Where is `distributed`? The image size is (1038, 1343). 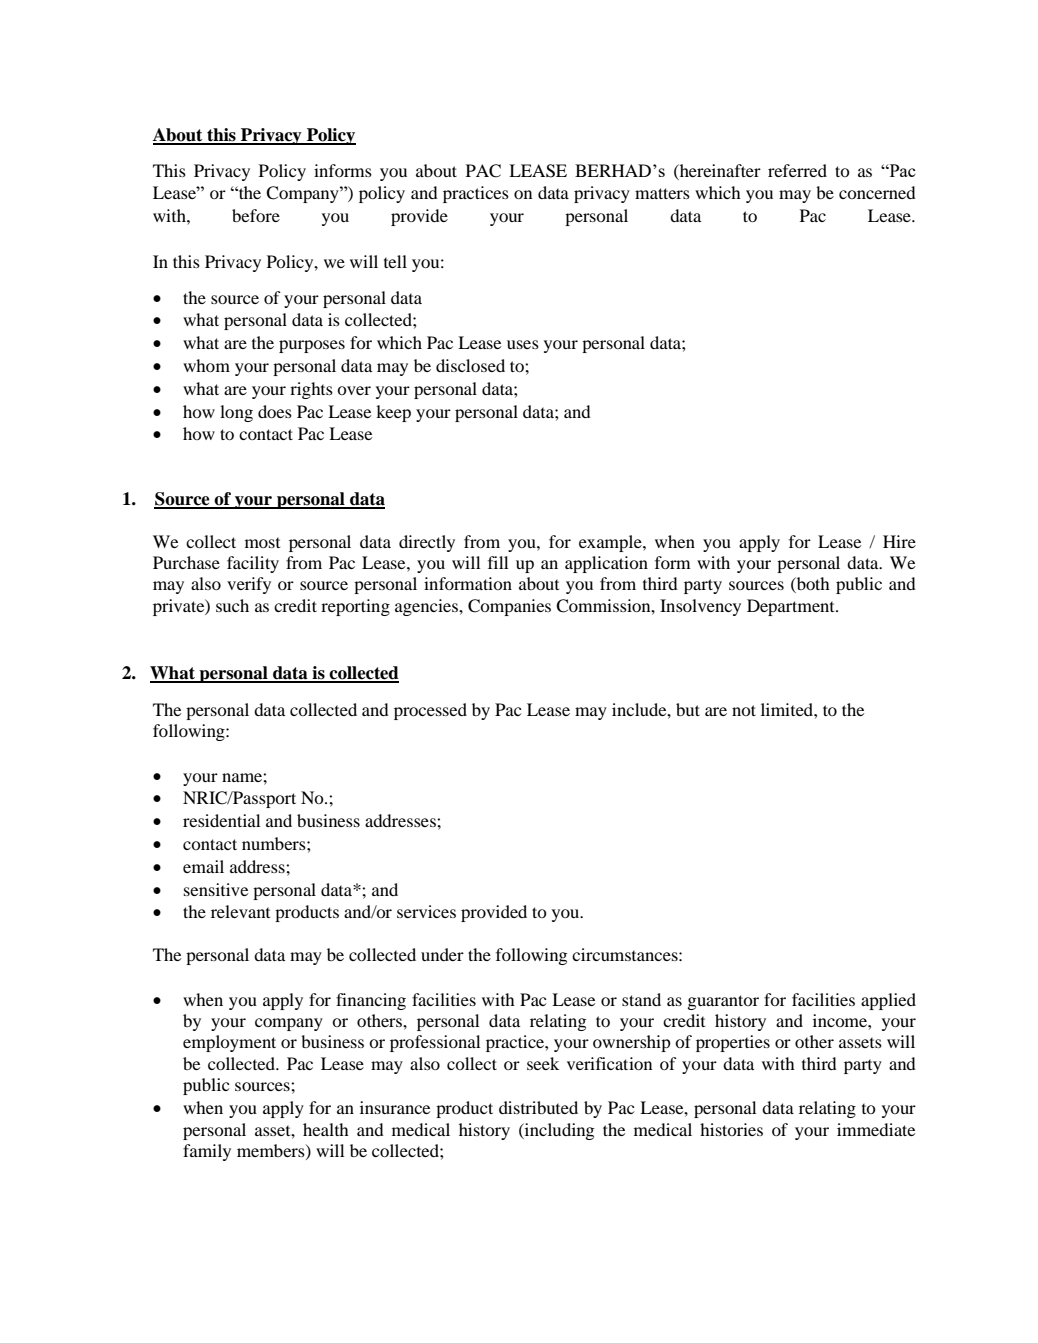
distributed is located at coordinates (538, 1107).
